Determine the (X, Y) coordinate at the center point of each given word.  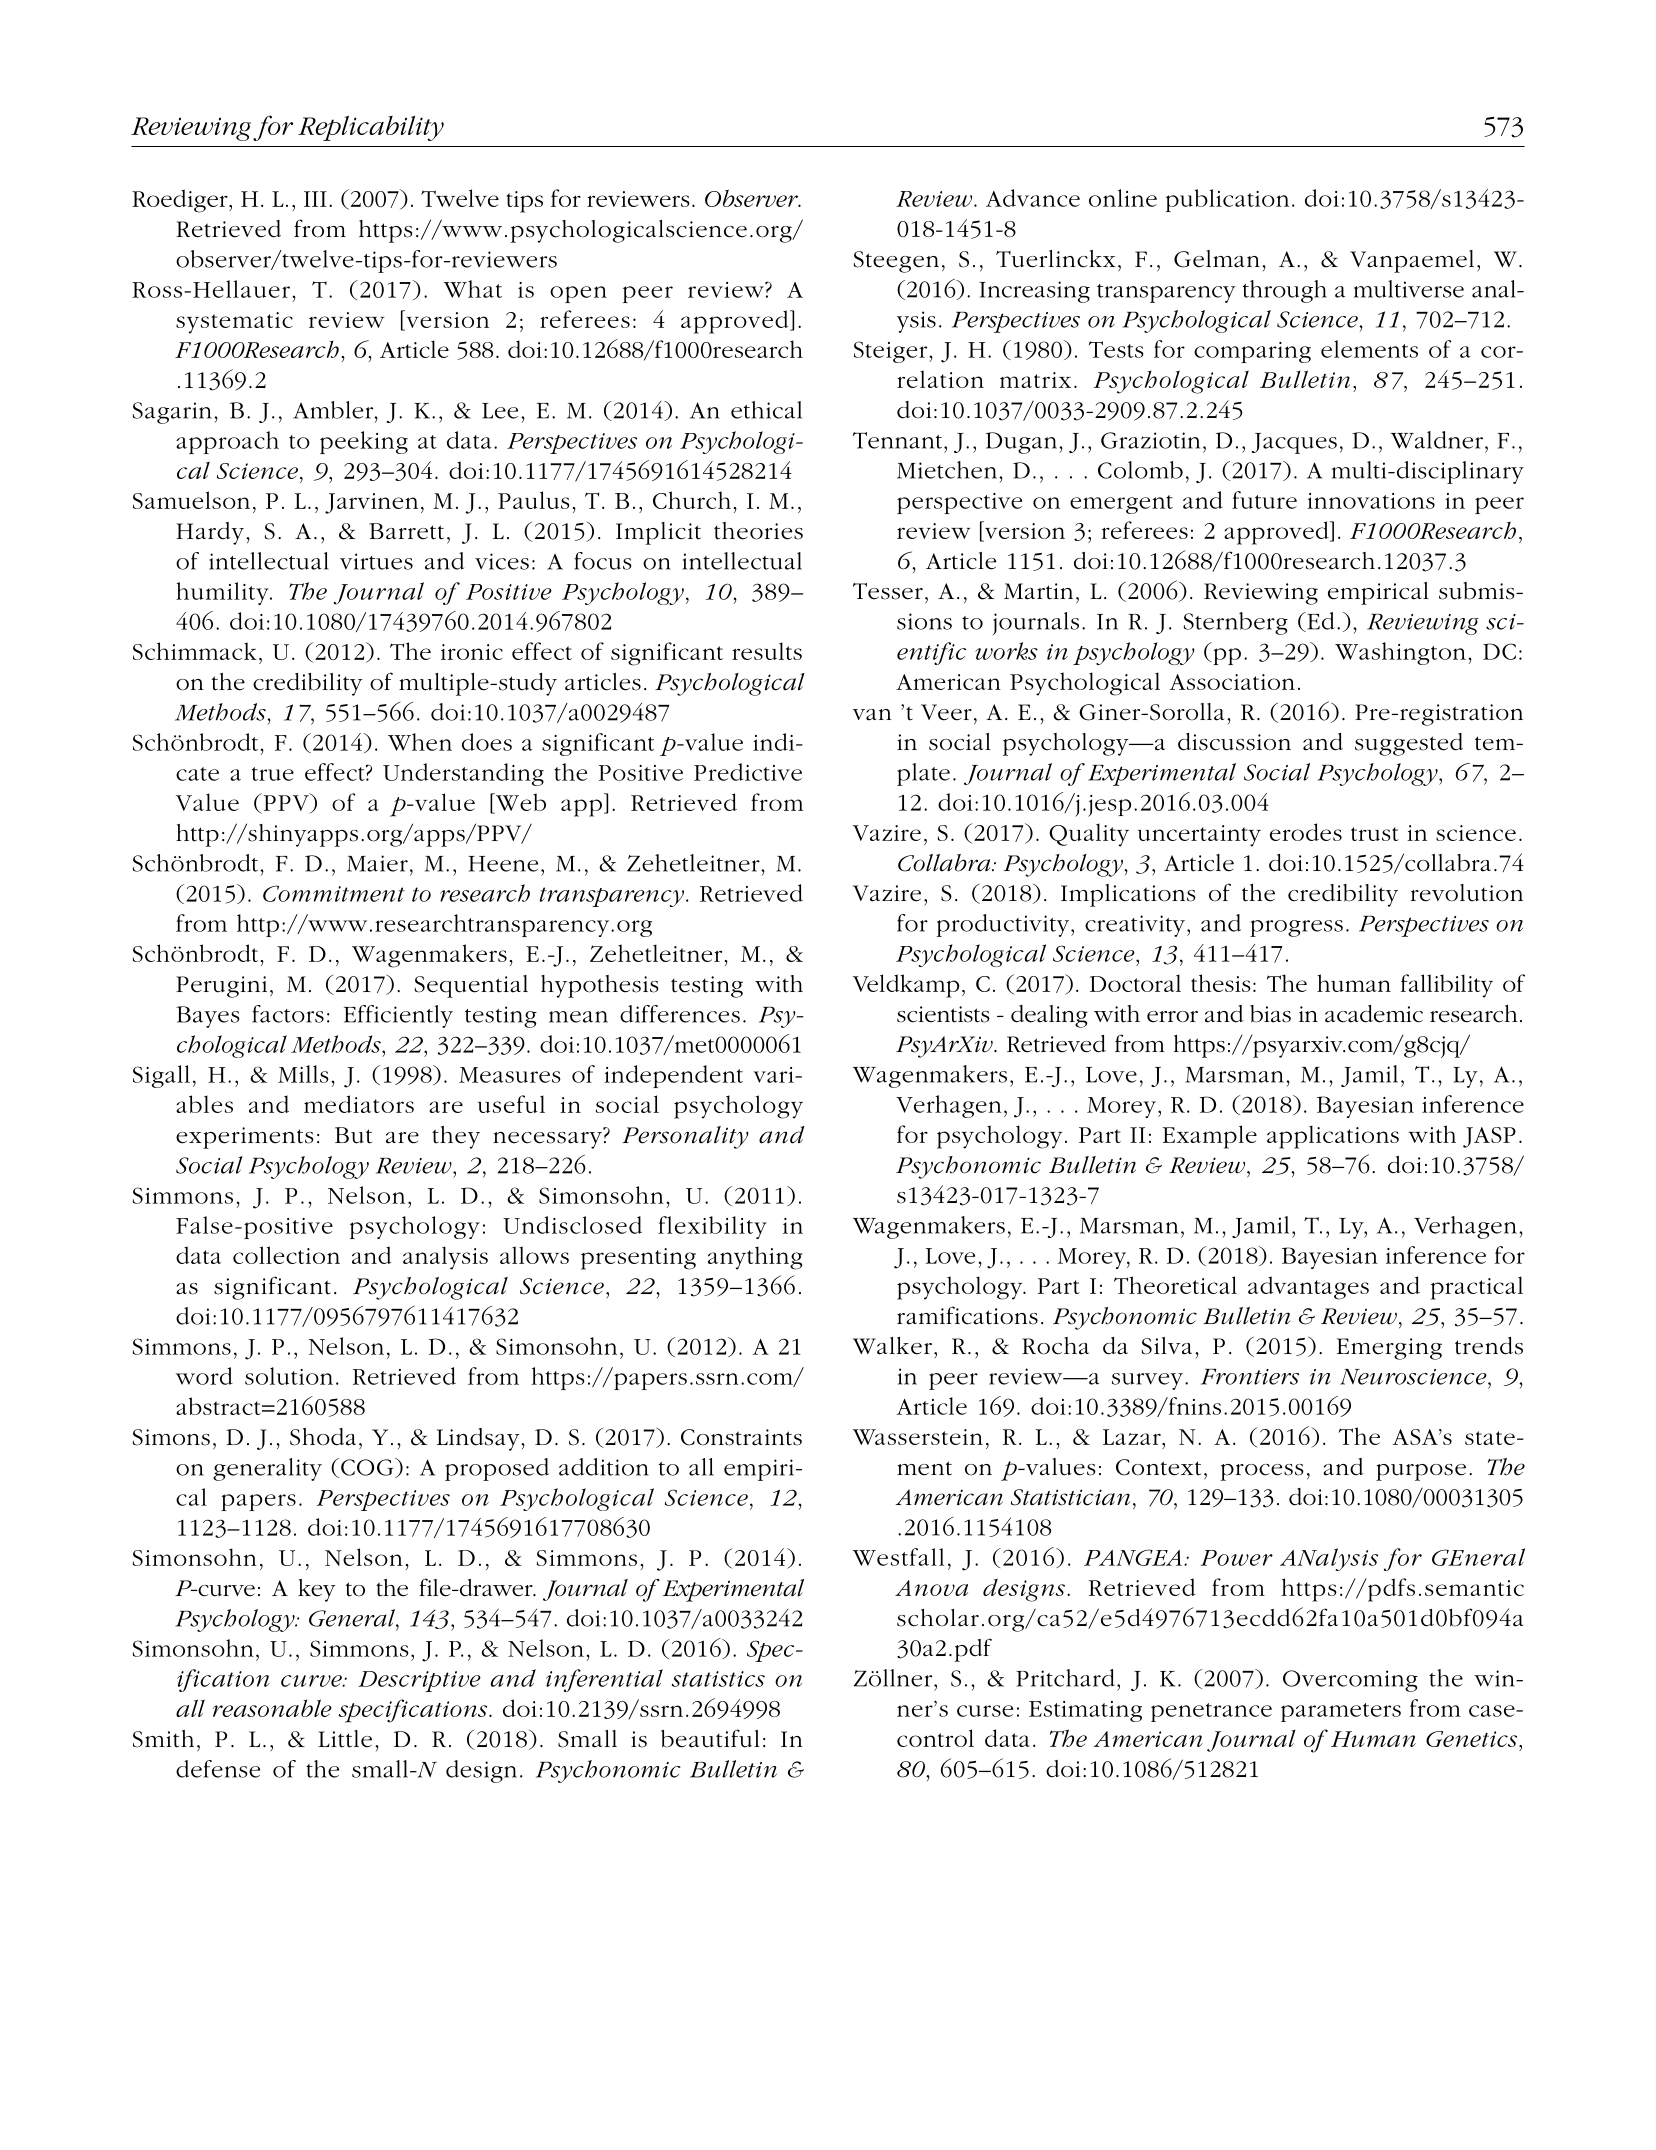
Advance (1033, 198)
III (315, 199)
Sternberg (1236, 623)
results (767, 651)
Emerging (1389, 1349)
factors (288, 1014)
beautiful (710, 1738)
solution (289, 1376)
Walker (892, 1346)
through (1285, 291)
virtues (376, 561)
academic (1374, 1014)
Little (345, 1739)
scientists (943, 1014)
